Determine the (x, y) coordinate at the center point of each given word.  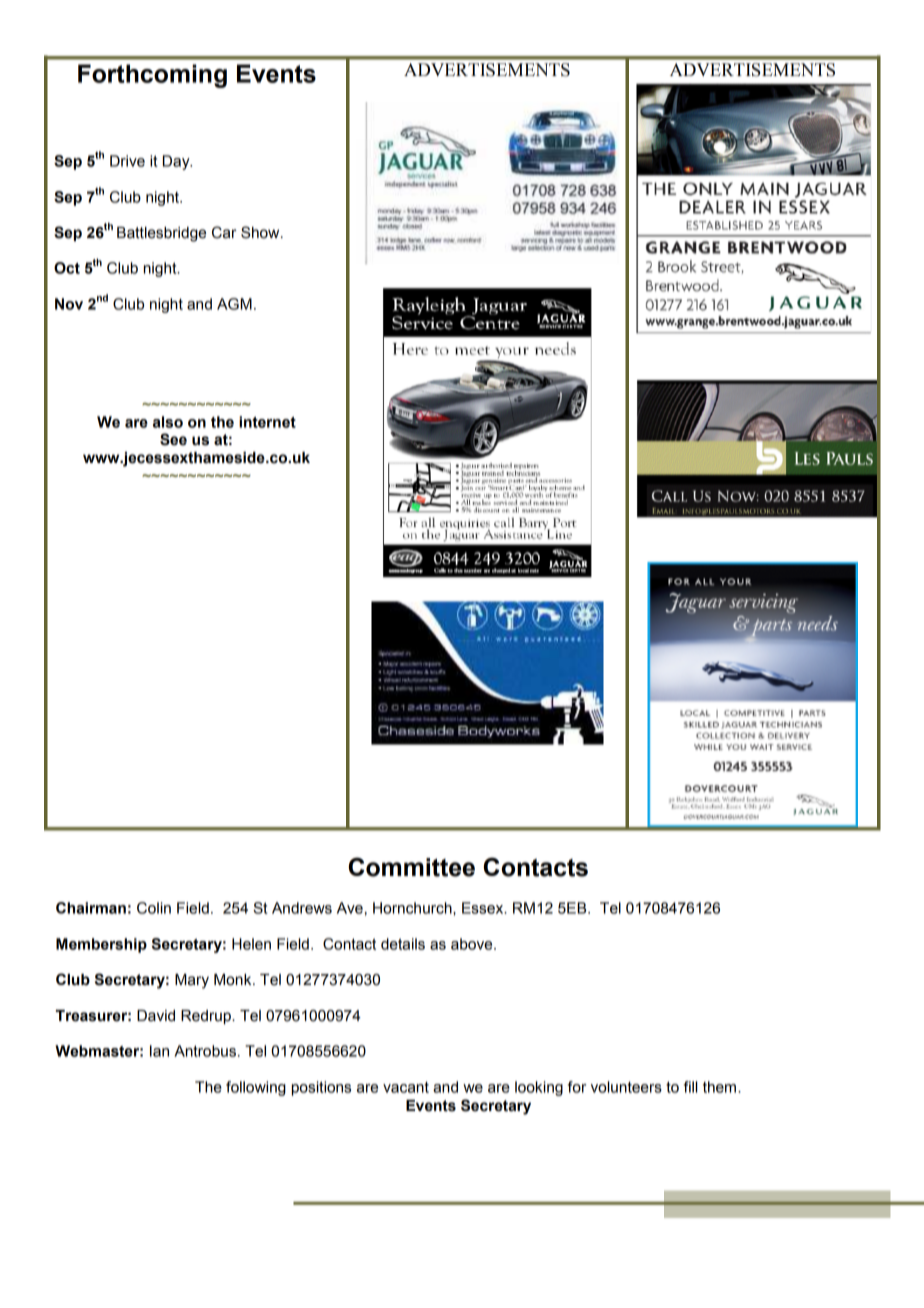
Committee (412, 867)
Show (261, 232)
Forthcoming (152, 76)
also (168, 422)
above (473, 944)
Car (224, 232)
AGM (234, 304)
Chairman (91, 908)
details (403, 944)
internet (267, 422)
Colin (154, 908)
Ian (159, 1051)
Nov (69, 304)
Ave (350, 908)
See (173, 439)
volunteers (626, 1087)
